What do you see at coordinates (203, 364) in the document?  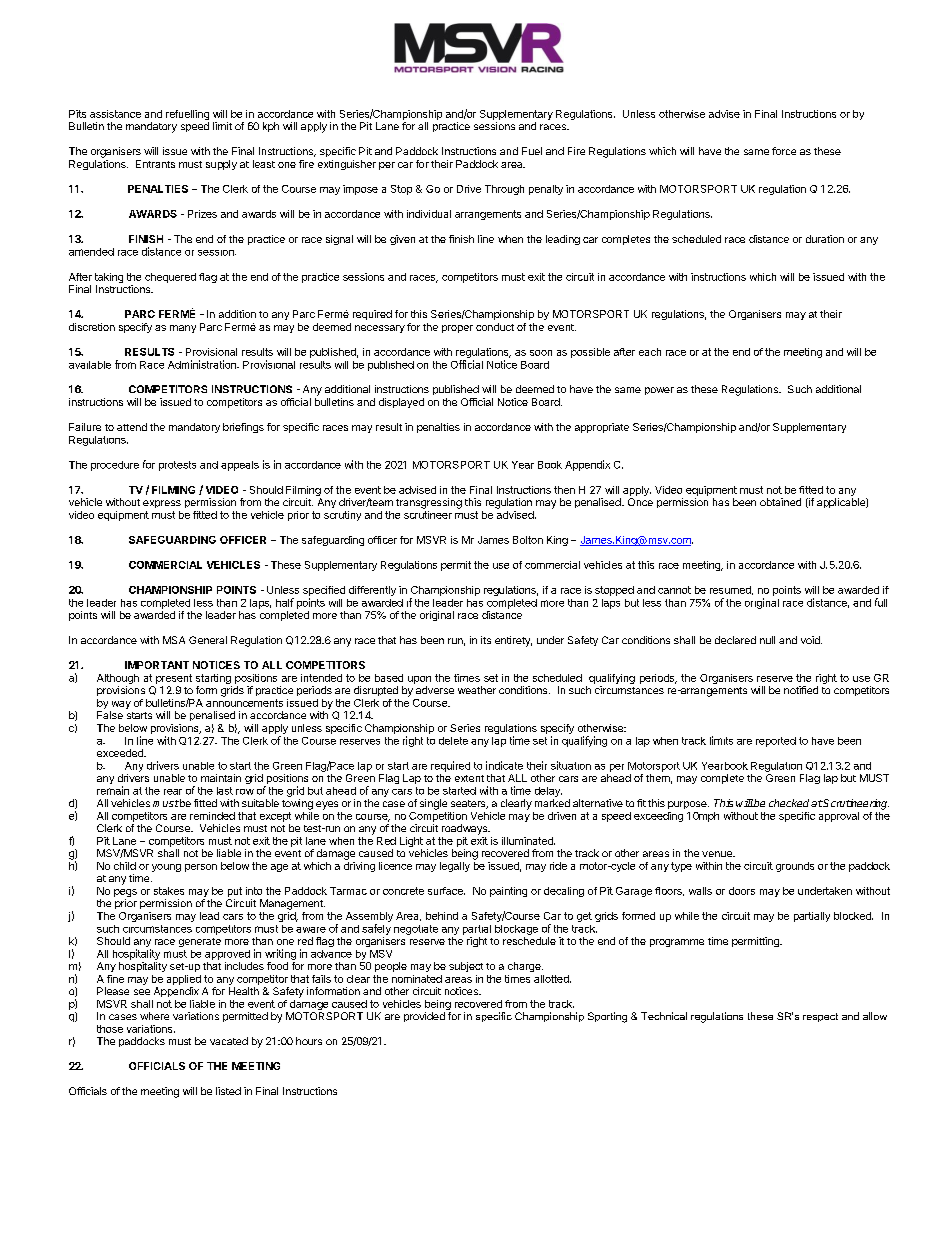 I see `Administration` at bounding box center [203, 364].
